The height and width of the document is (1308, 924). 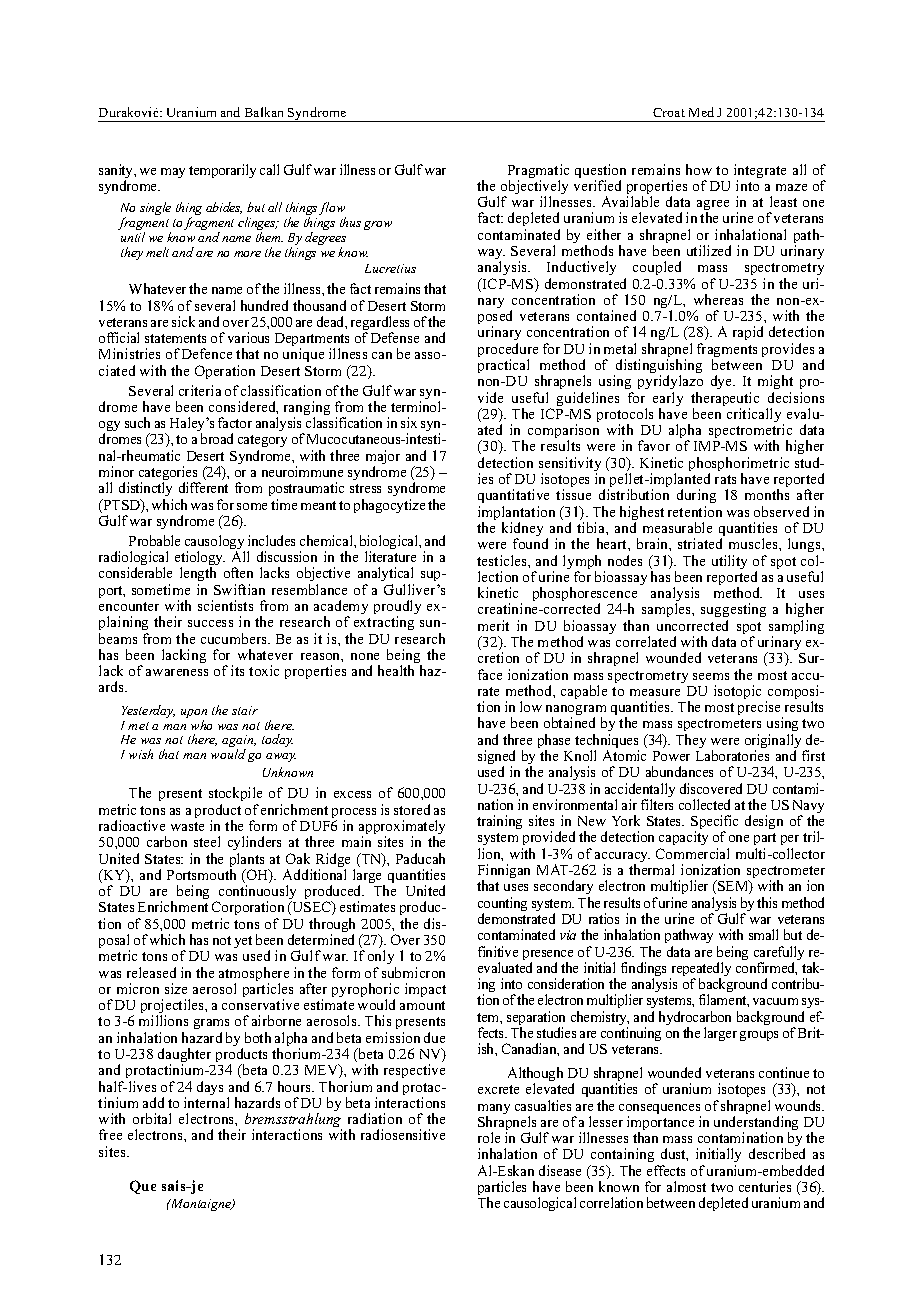 I want to click on understanding, so click(x=756, y=1124).
